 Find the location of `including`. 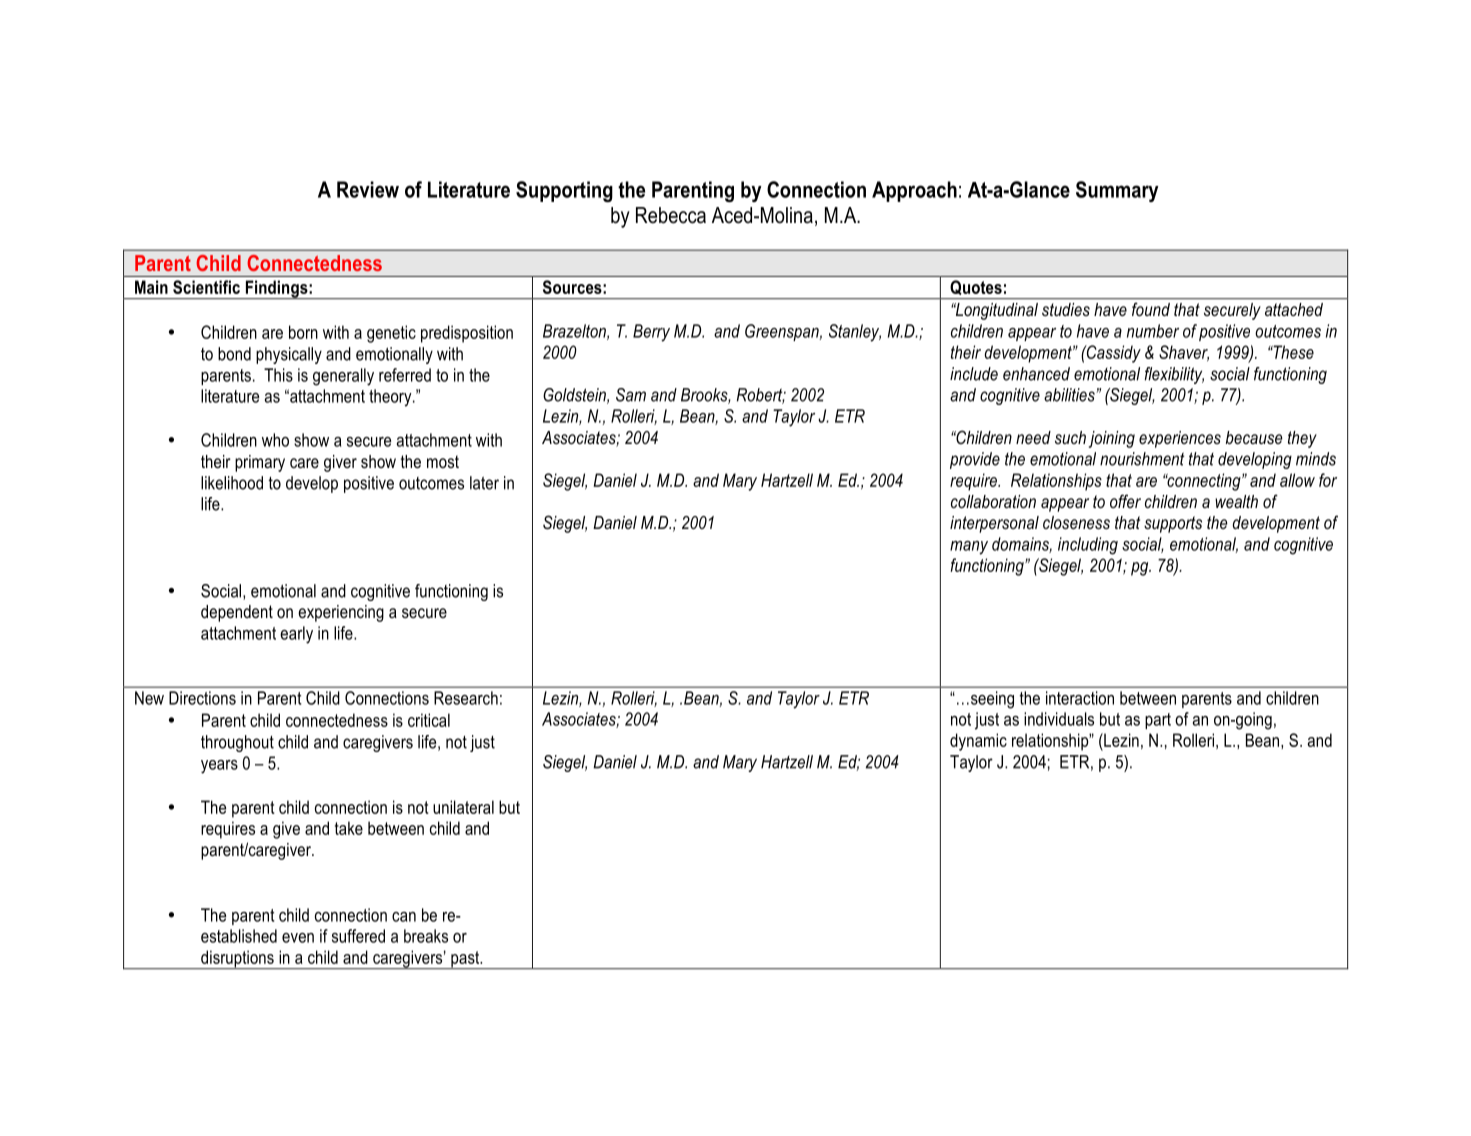

including is located at coordinates (1088, 546).
